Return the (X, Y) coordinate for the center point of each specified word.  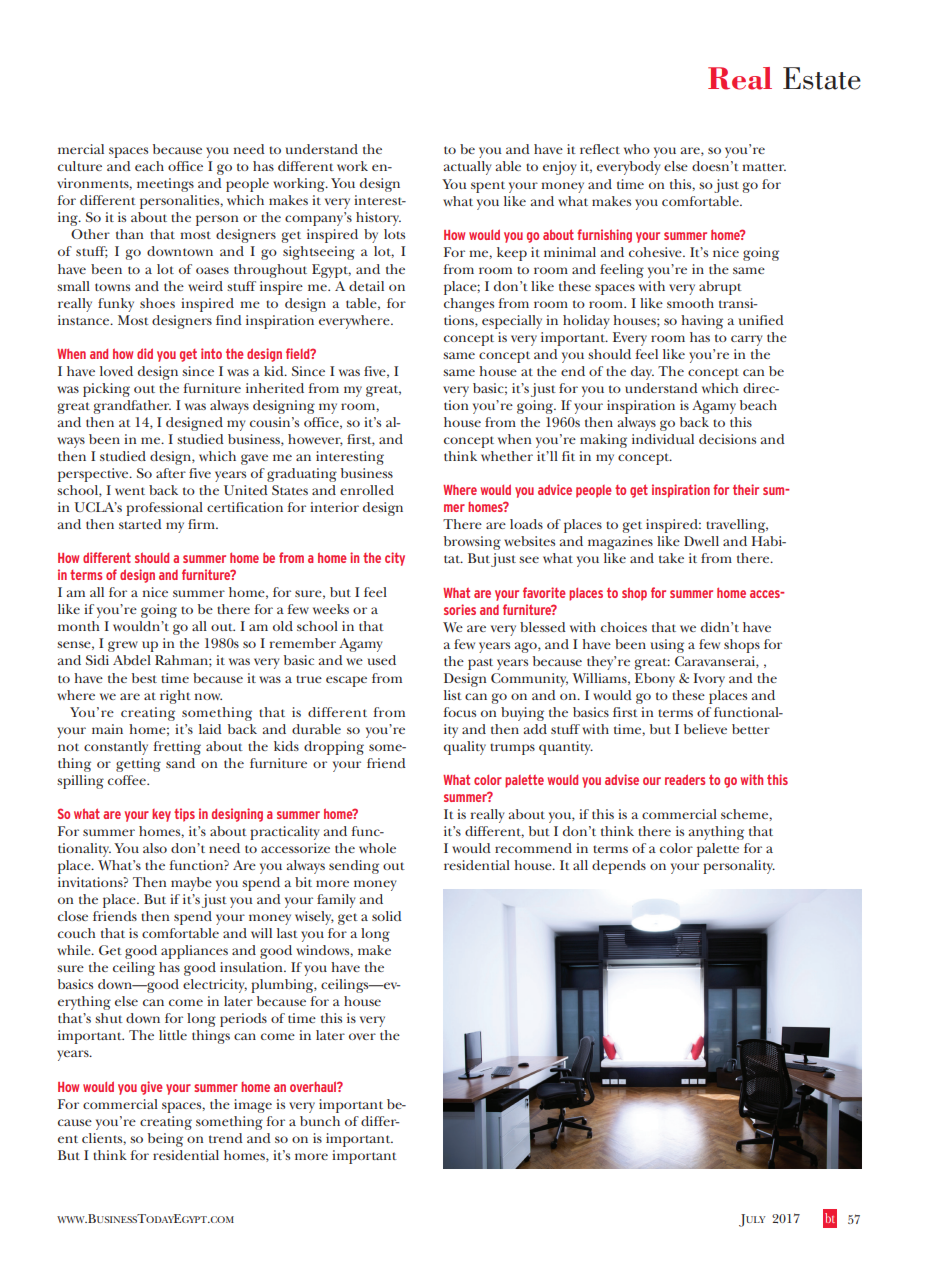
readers (685, 779)
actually (467, 168)
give (152, 1088)
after (171, 473)
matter (764, 167)
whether (507, 456)
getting (138, 765)
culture (80, 166)
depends (619, 867)
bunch (320, 1121)
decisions (727, 439)
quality (465, 748)
